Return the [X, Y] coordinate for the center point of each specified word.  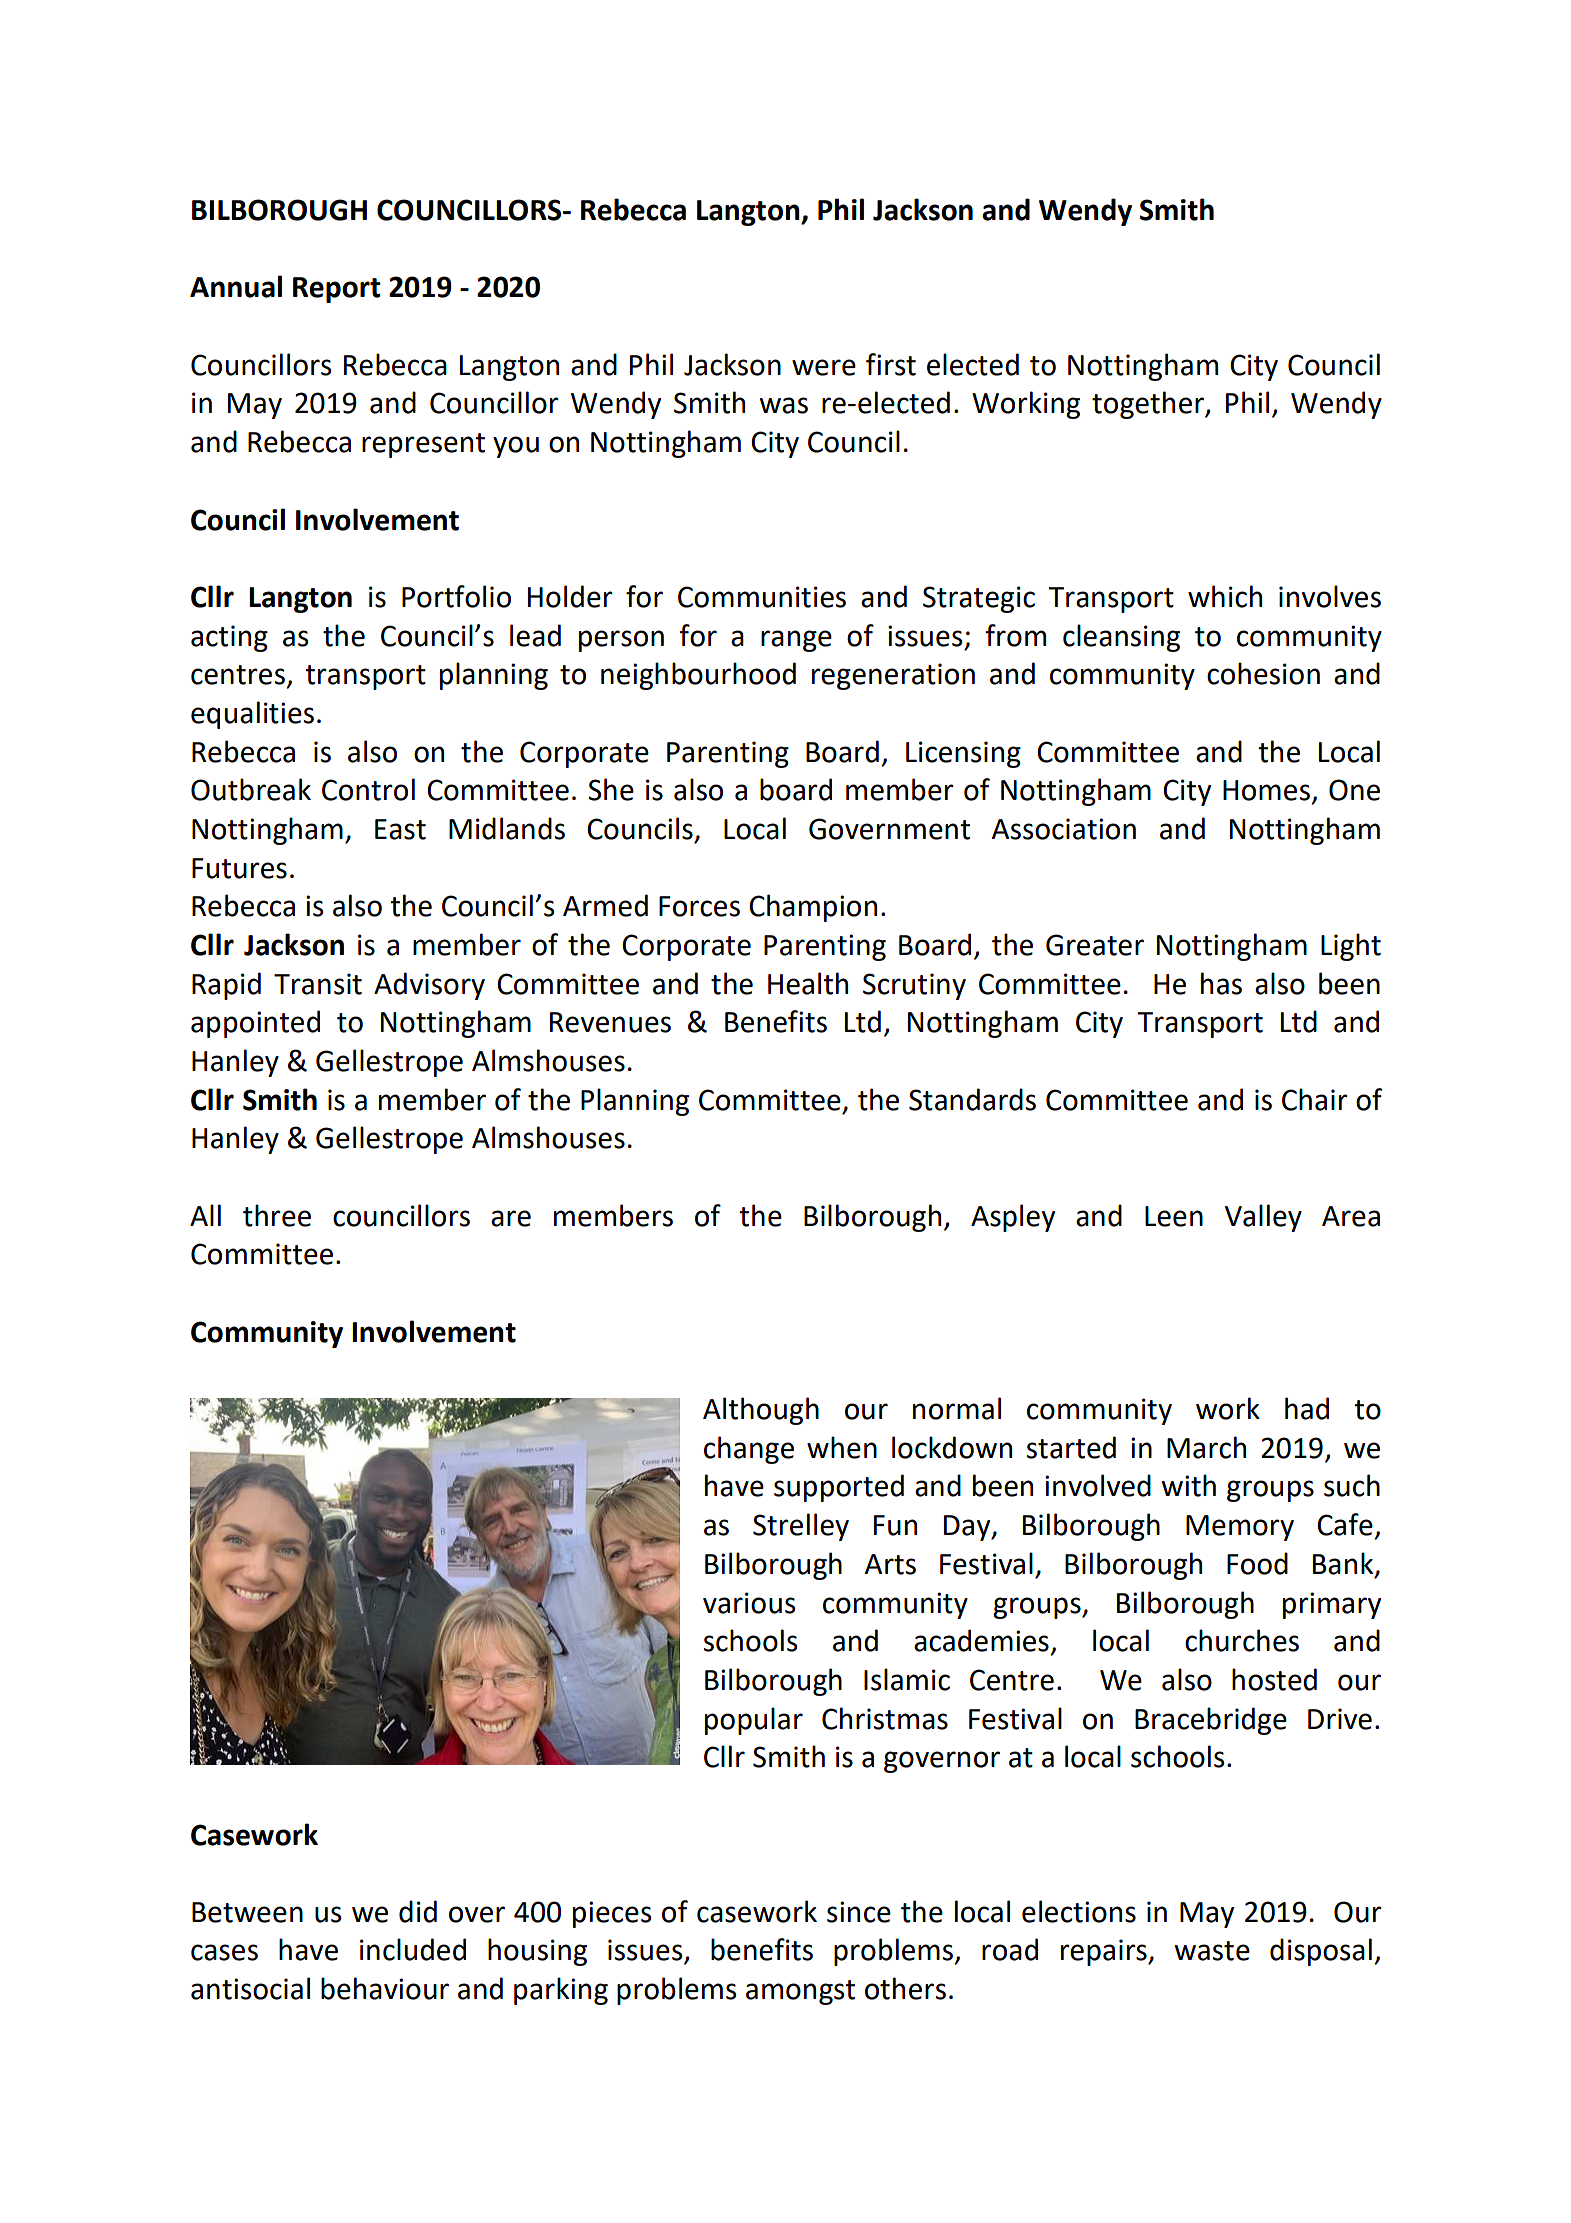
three [277, 1215]
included [413, 1949]
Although [761, 1411]
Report [337, 290]
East [400, 829]
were [824, 367]
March [1206, 1447]
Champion [813, 908]
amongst [800, 1992]
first [891, 364]
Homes [1266, 790]
